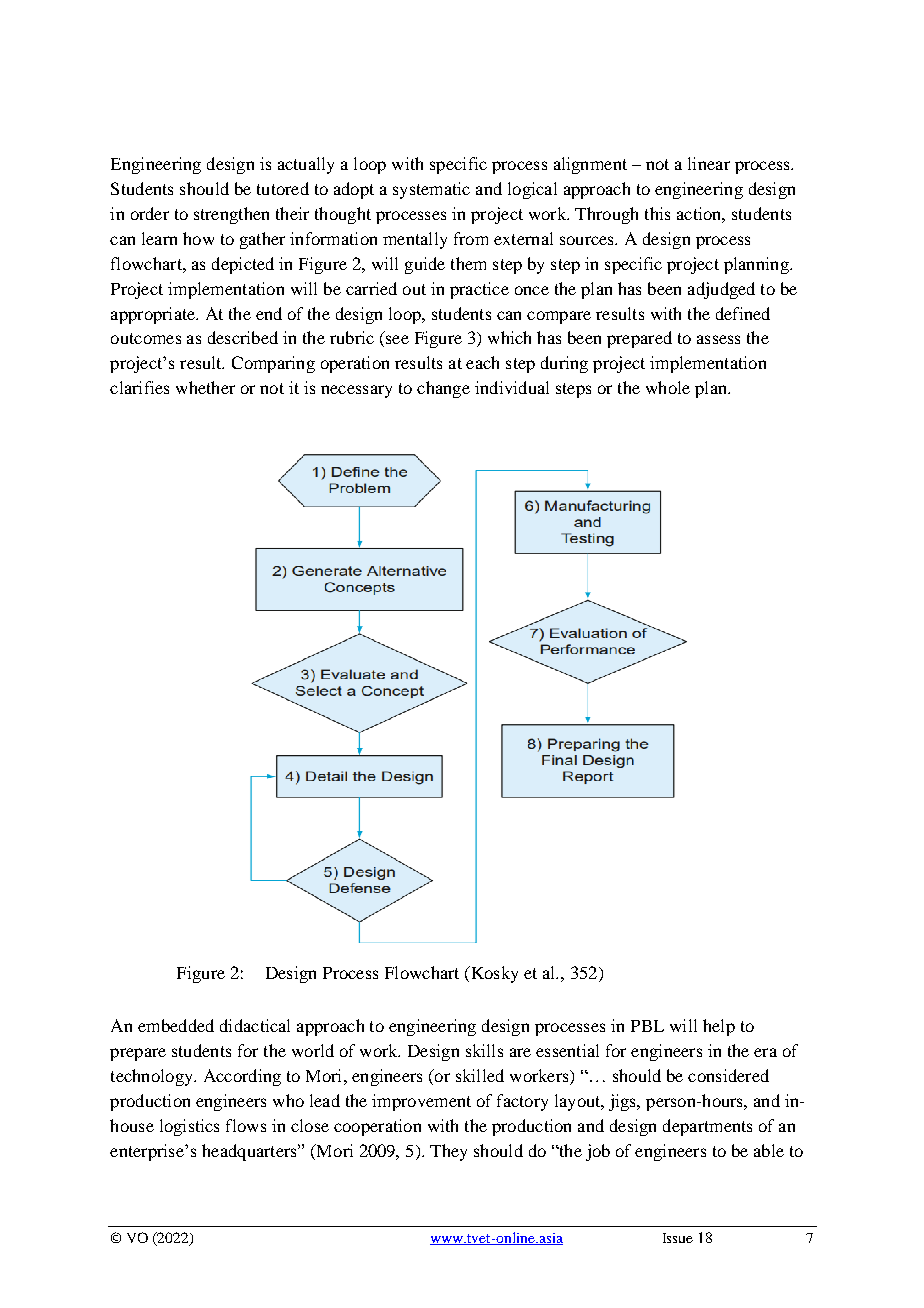  I want to click on Issue, so click(678, 1238).
